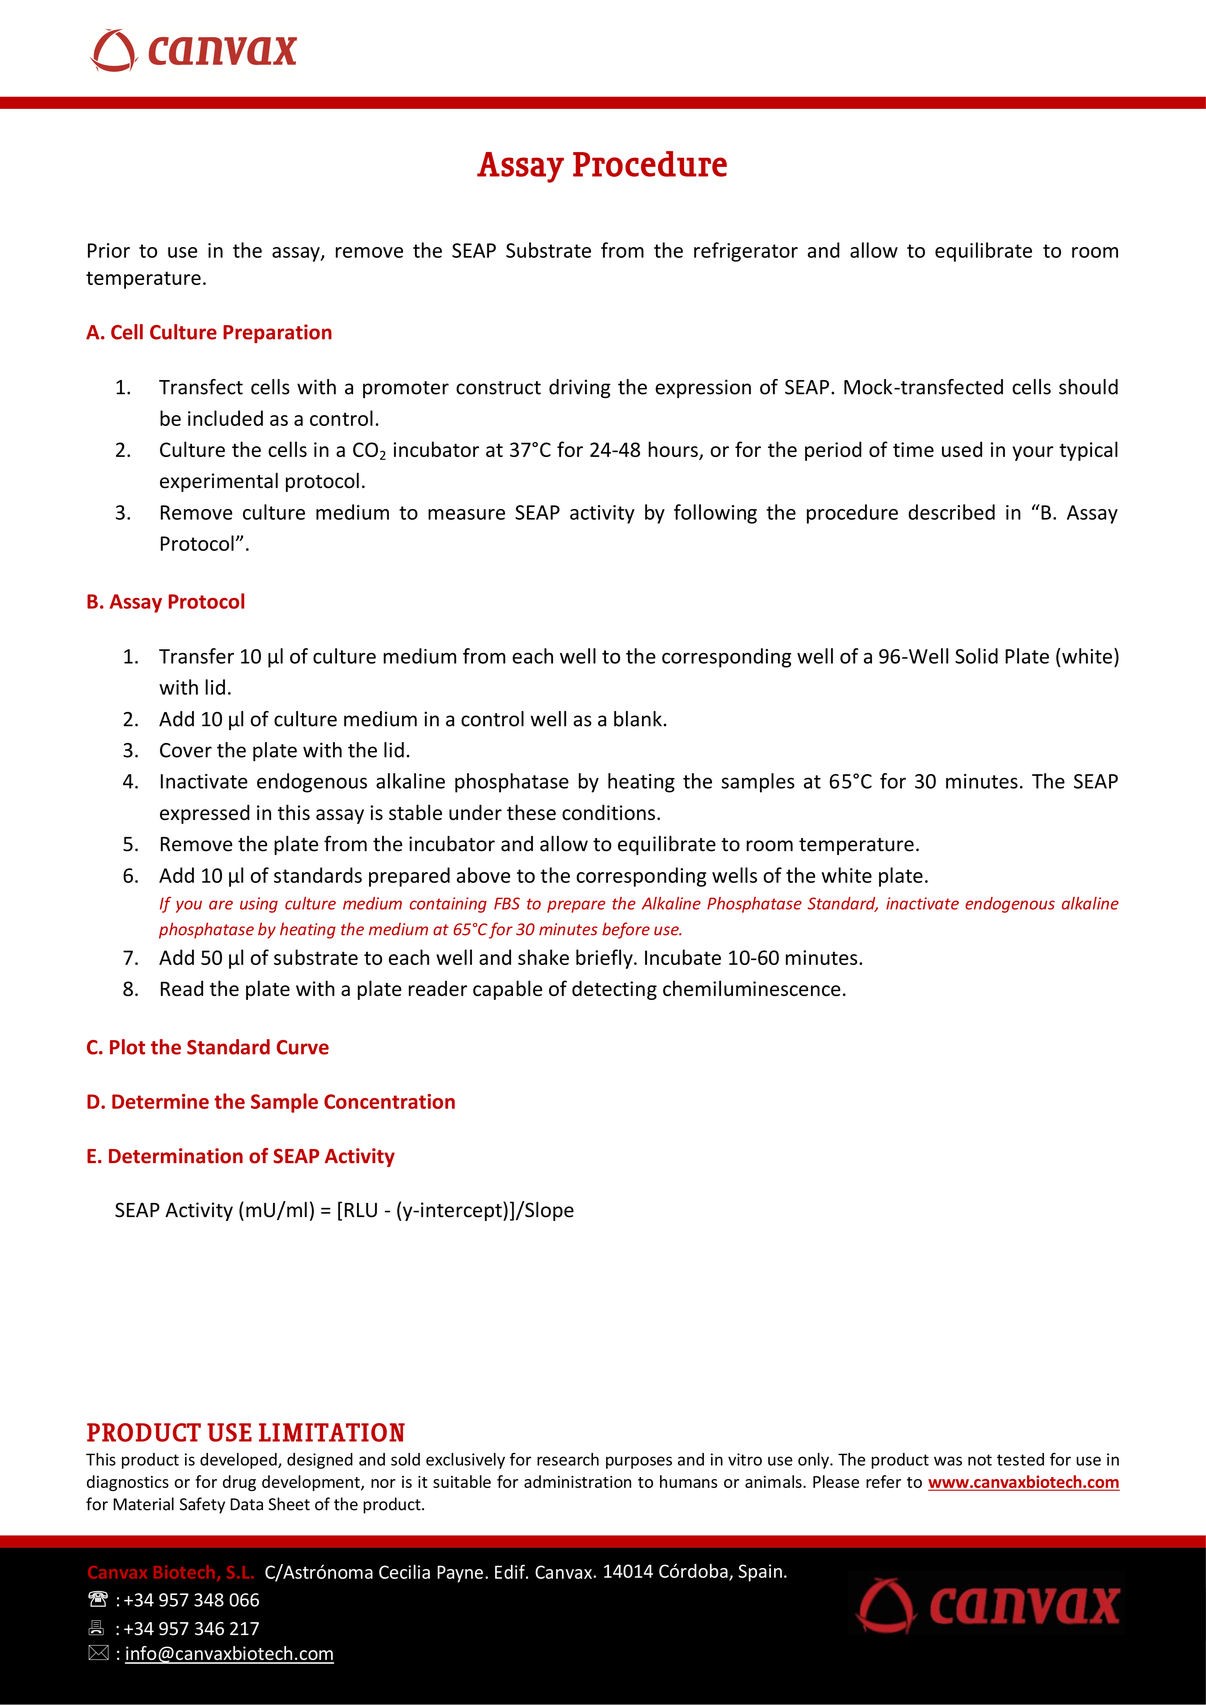 This screenshot has height=1705, width=1206. What do you see at coordinates (176, 1156) in the screenshot?
I see `Determination` at bounding box center [176, 1156].
